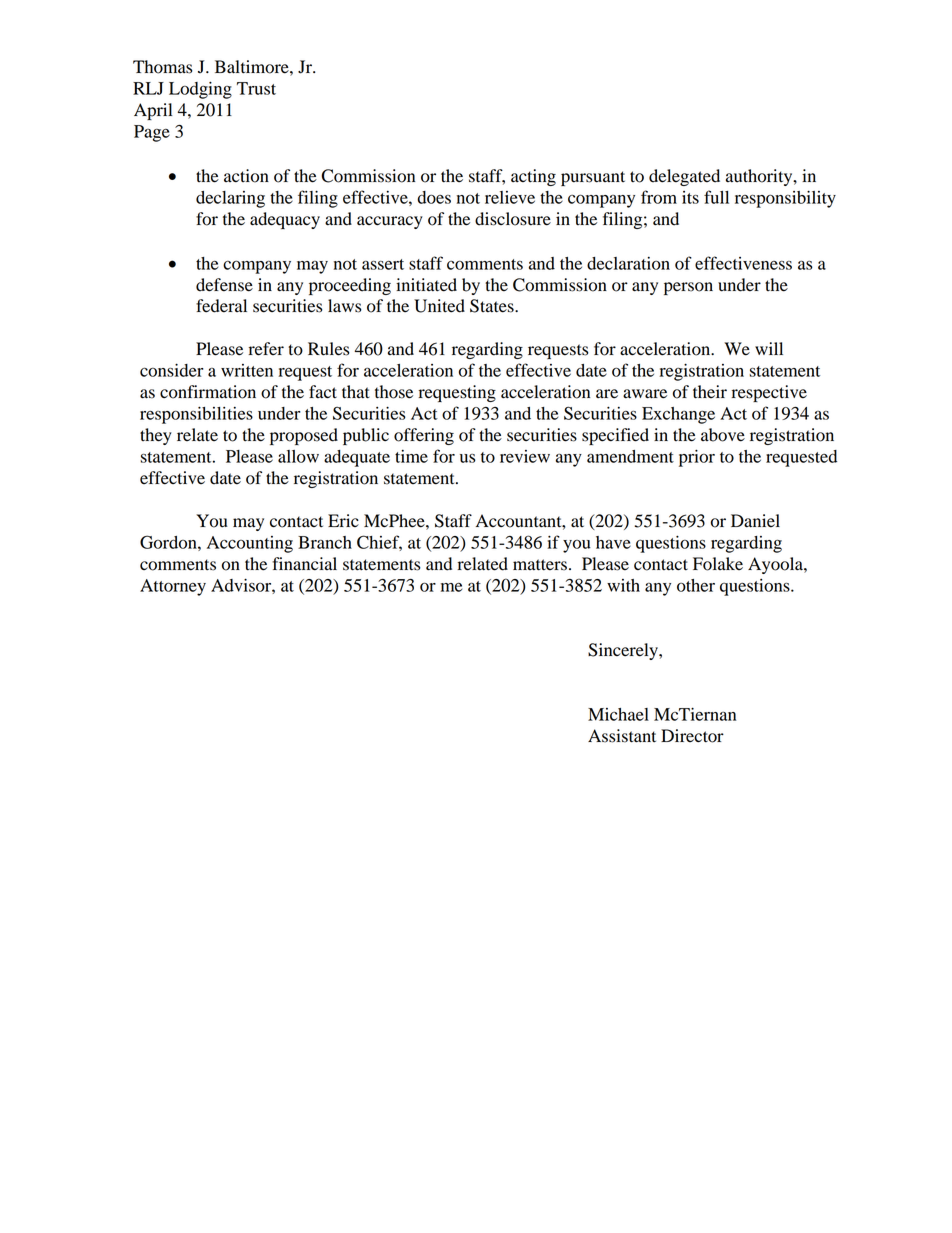  Describe the element at coordinates (200, 90) in the document. I see `Lodging` at that location.
